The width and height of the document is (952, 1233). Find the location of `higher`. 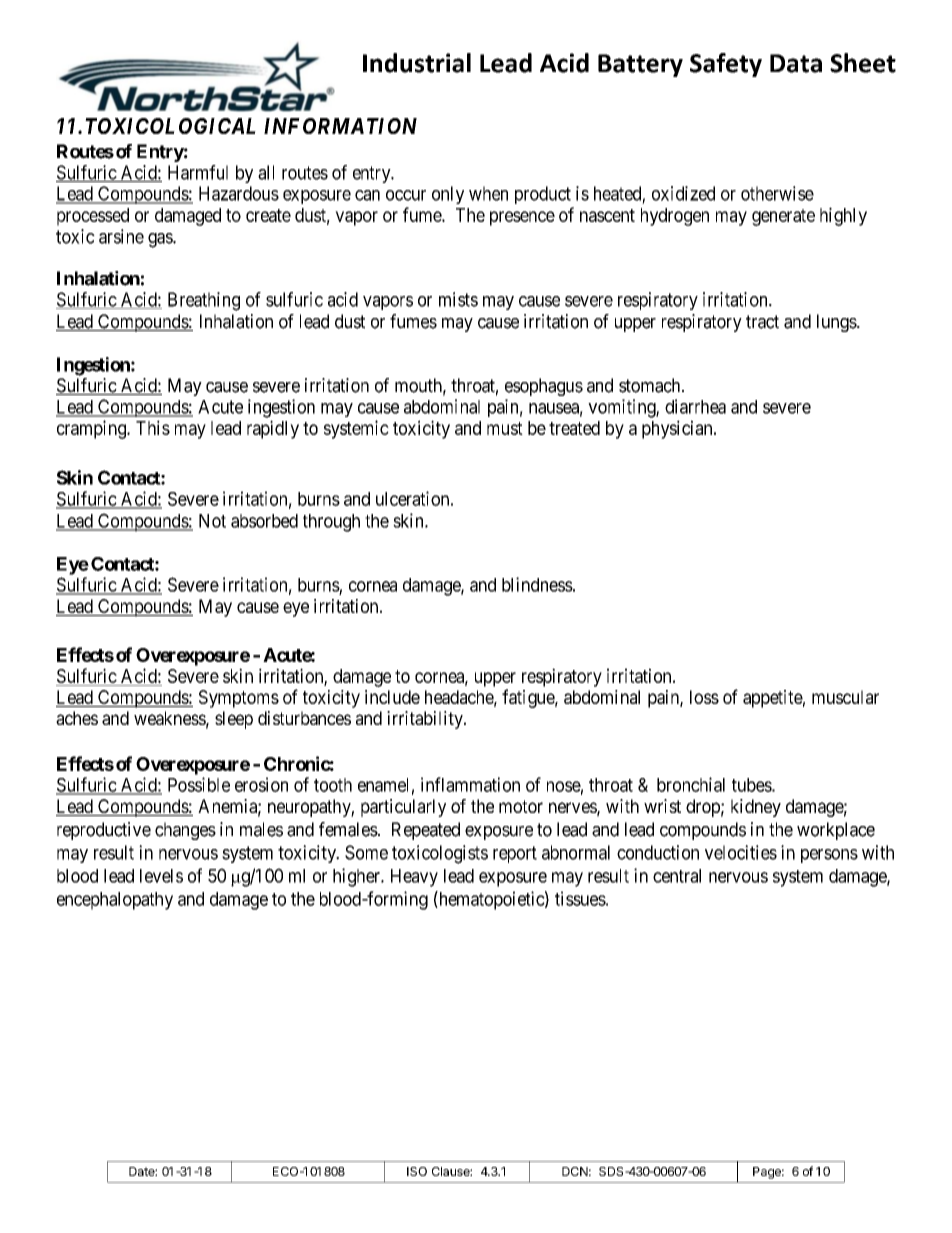

higher is located at coordinates (358, 877).
